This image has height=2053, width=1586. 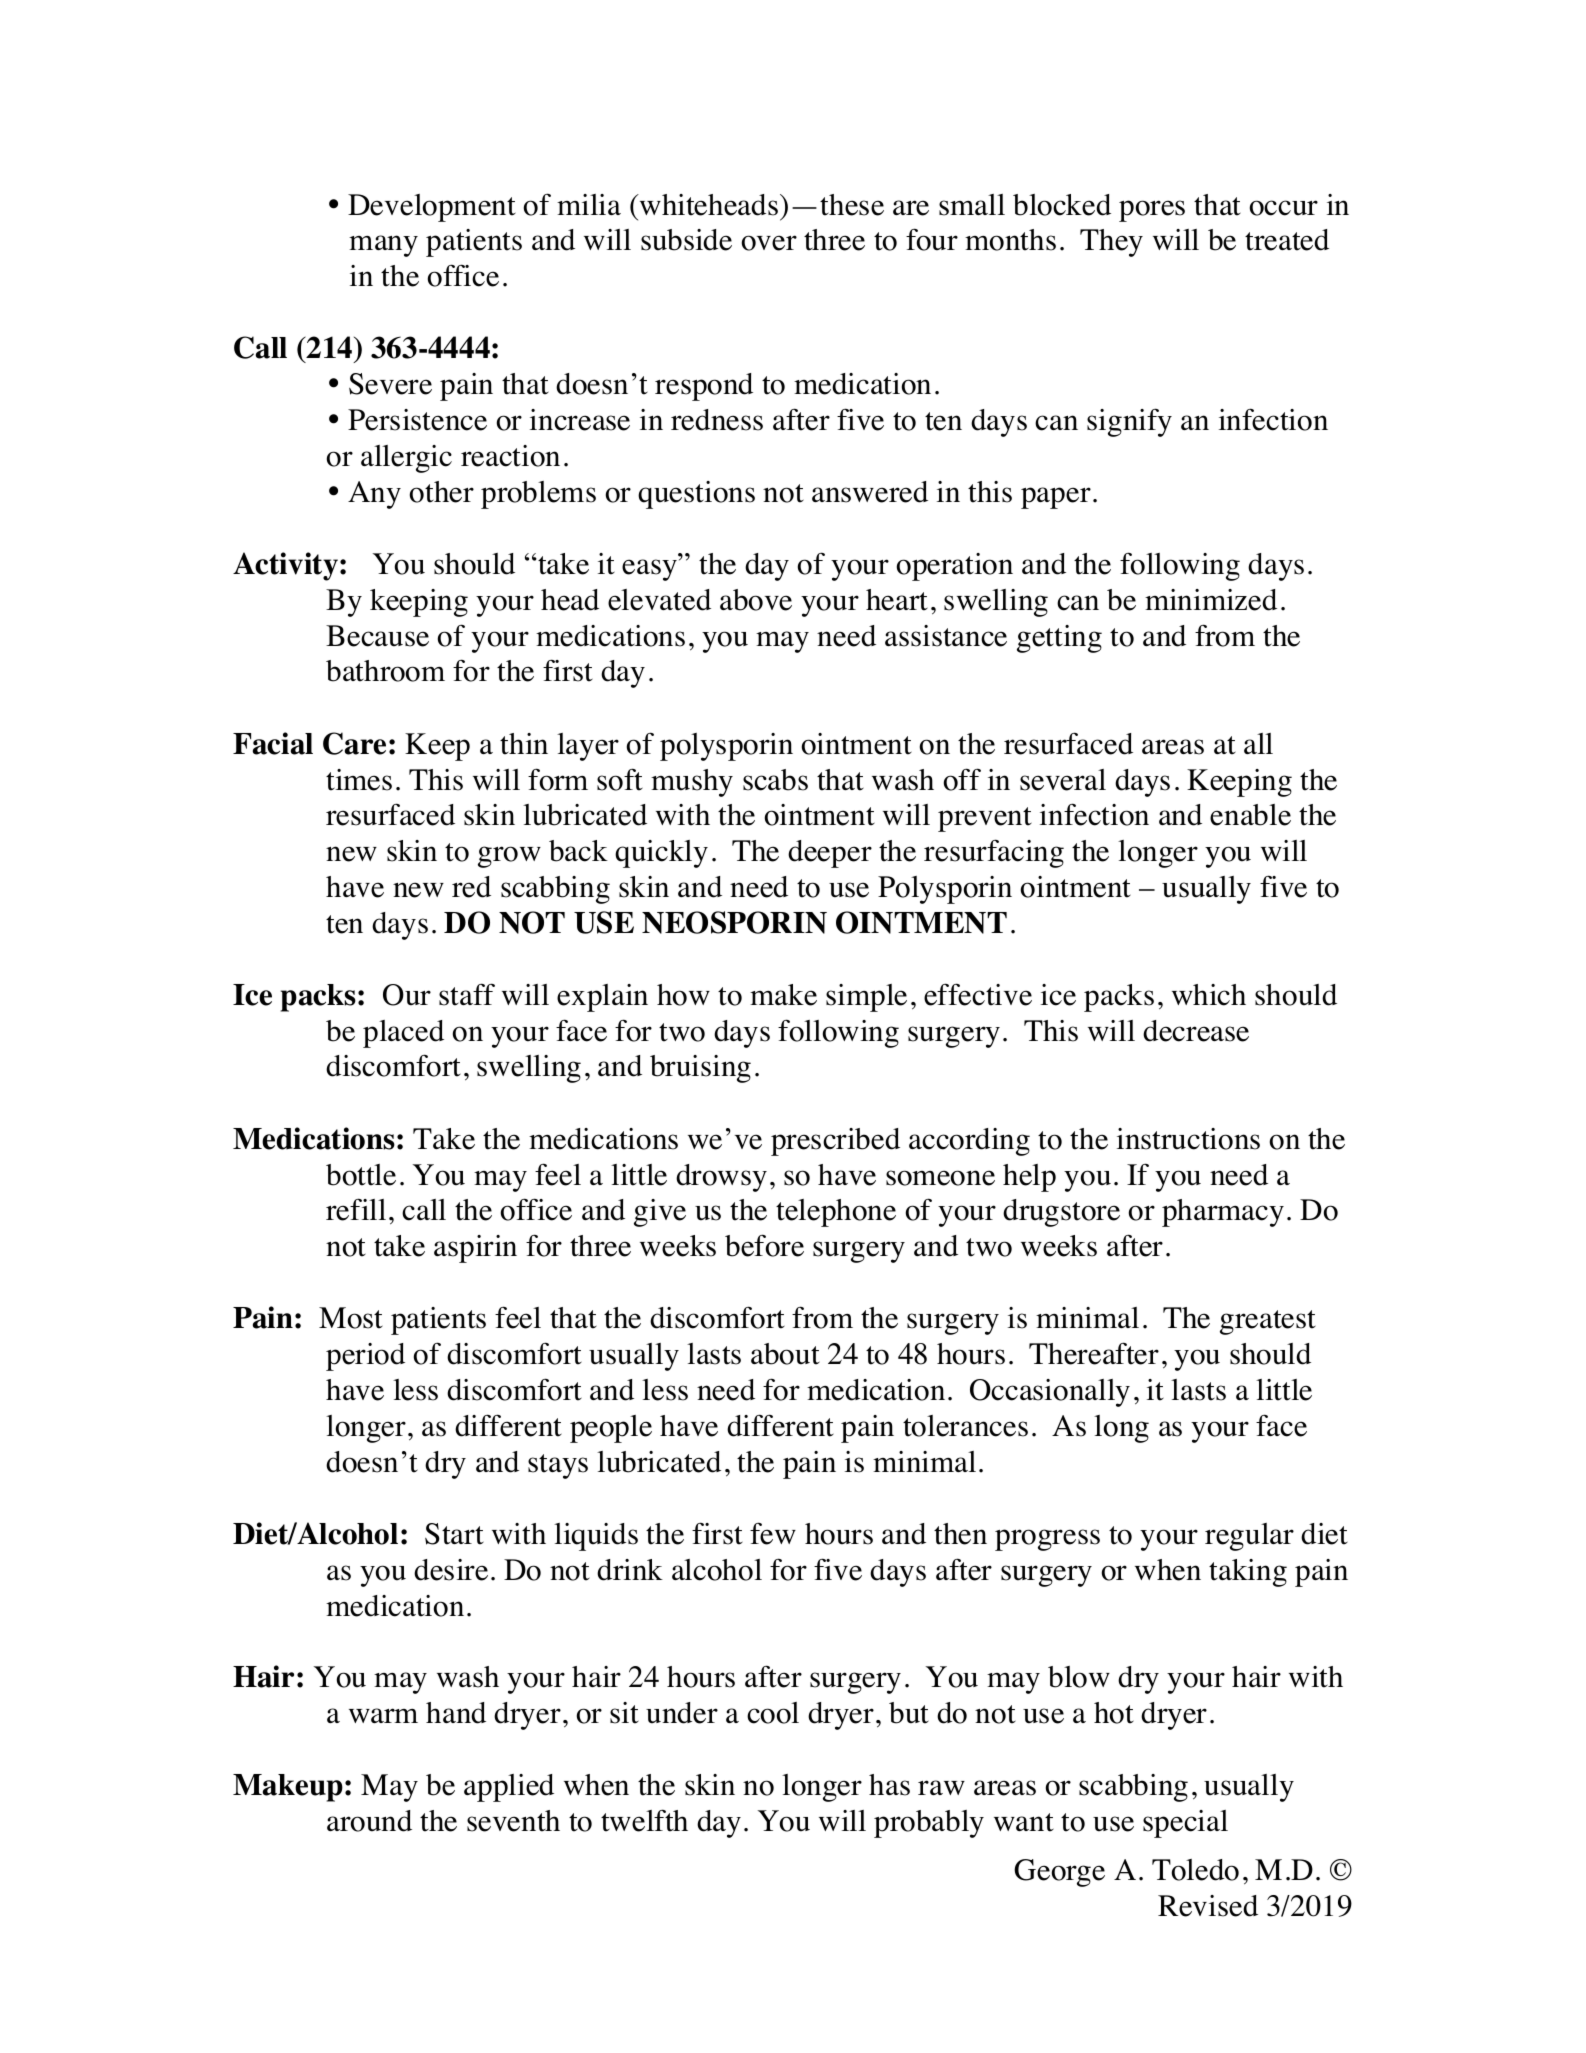 What do you see at coordinates (1195, 1870) in the image?
I see `Toledo` at bounding box center [1195, 1870].
